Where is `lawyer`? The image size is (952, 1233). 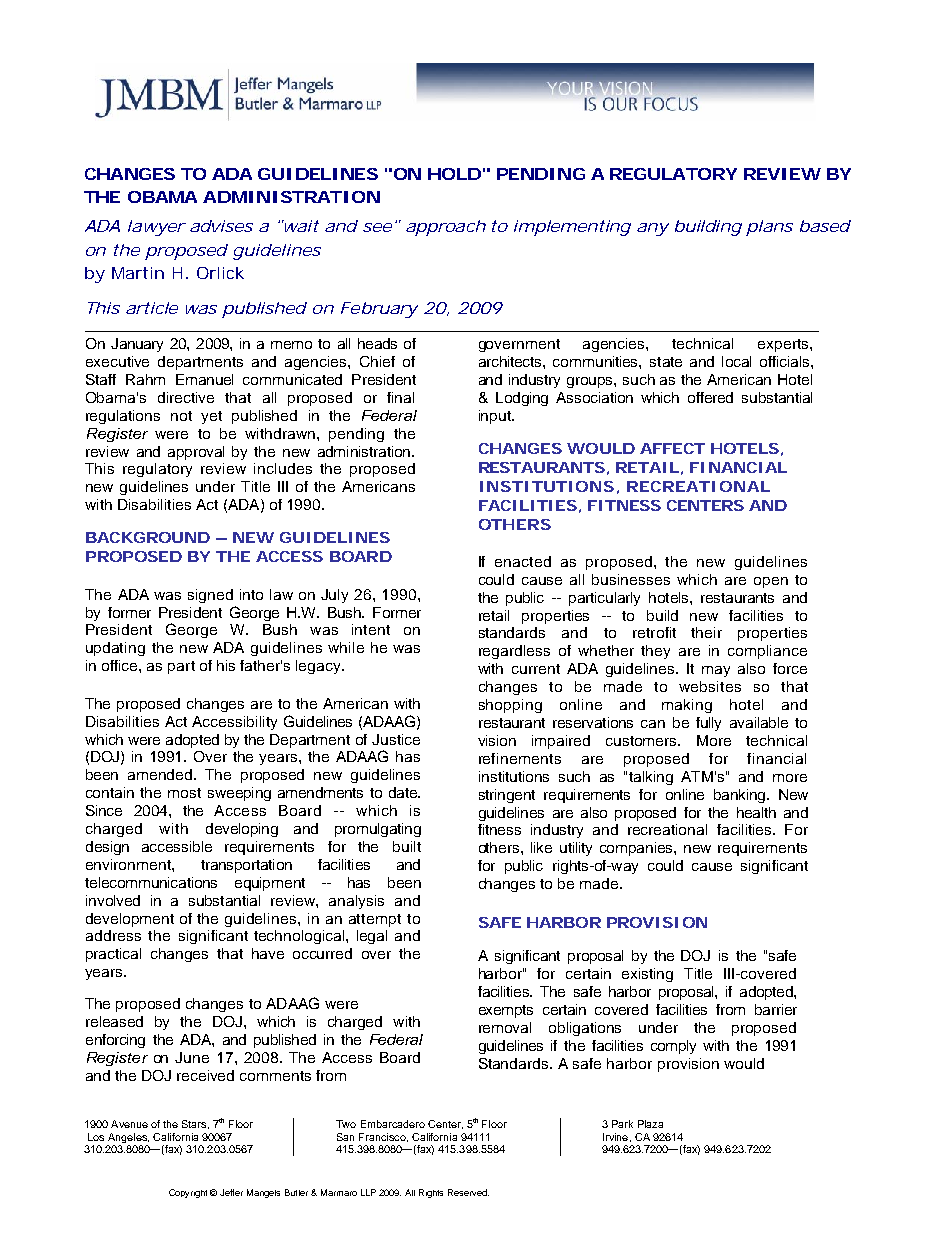
lawyer is located at coordinates (157, 228).
